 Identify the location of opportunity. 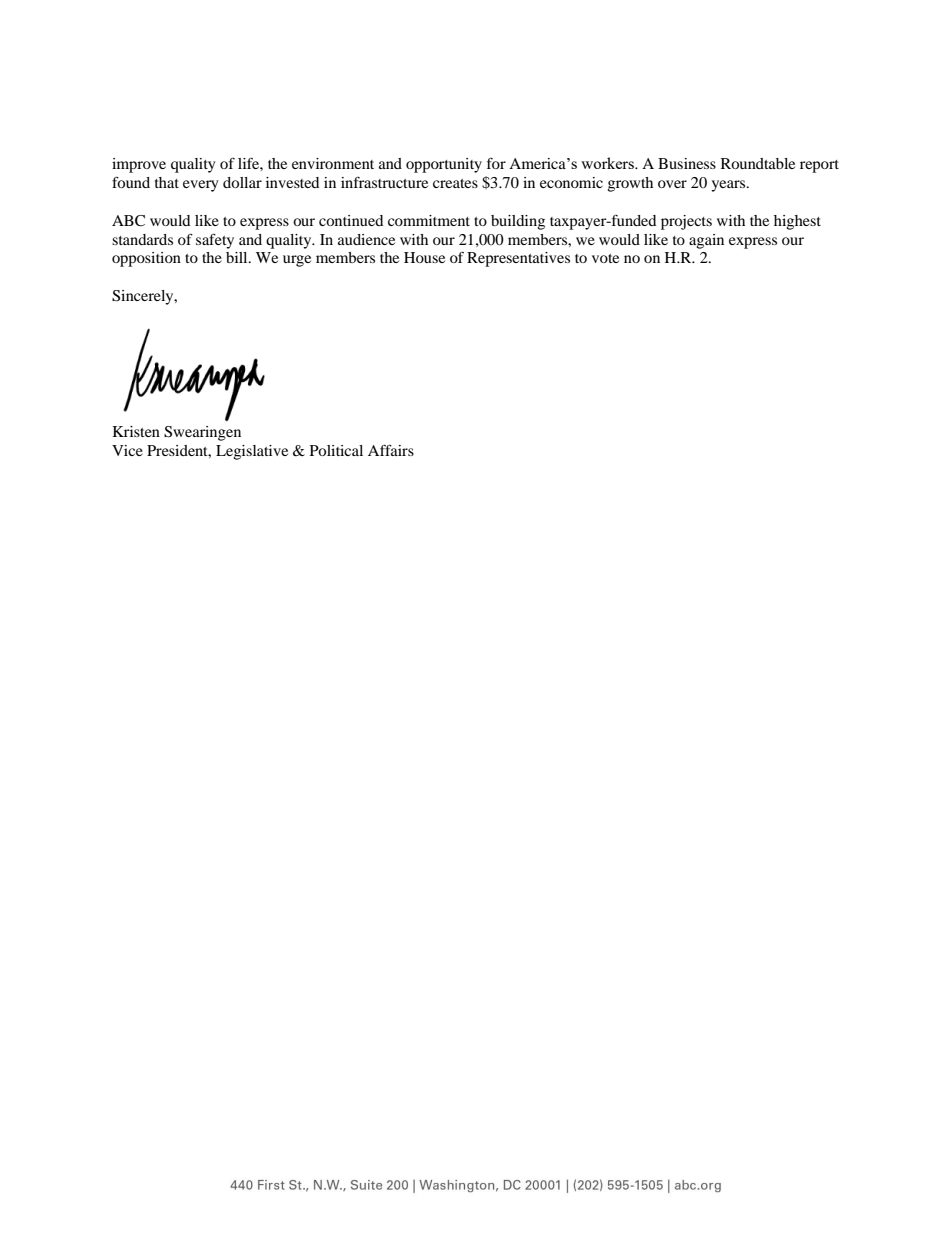
(444, 165).
